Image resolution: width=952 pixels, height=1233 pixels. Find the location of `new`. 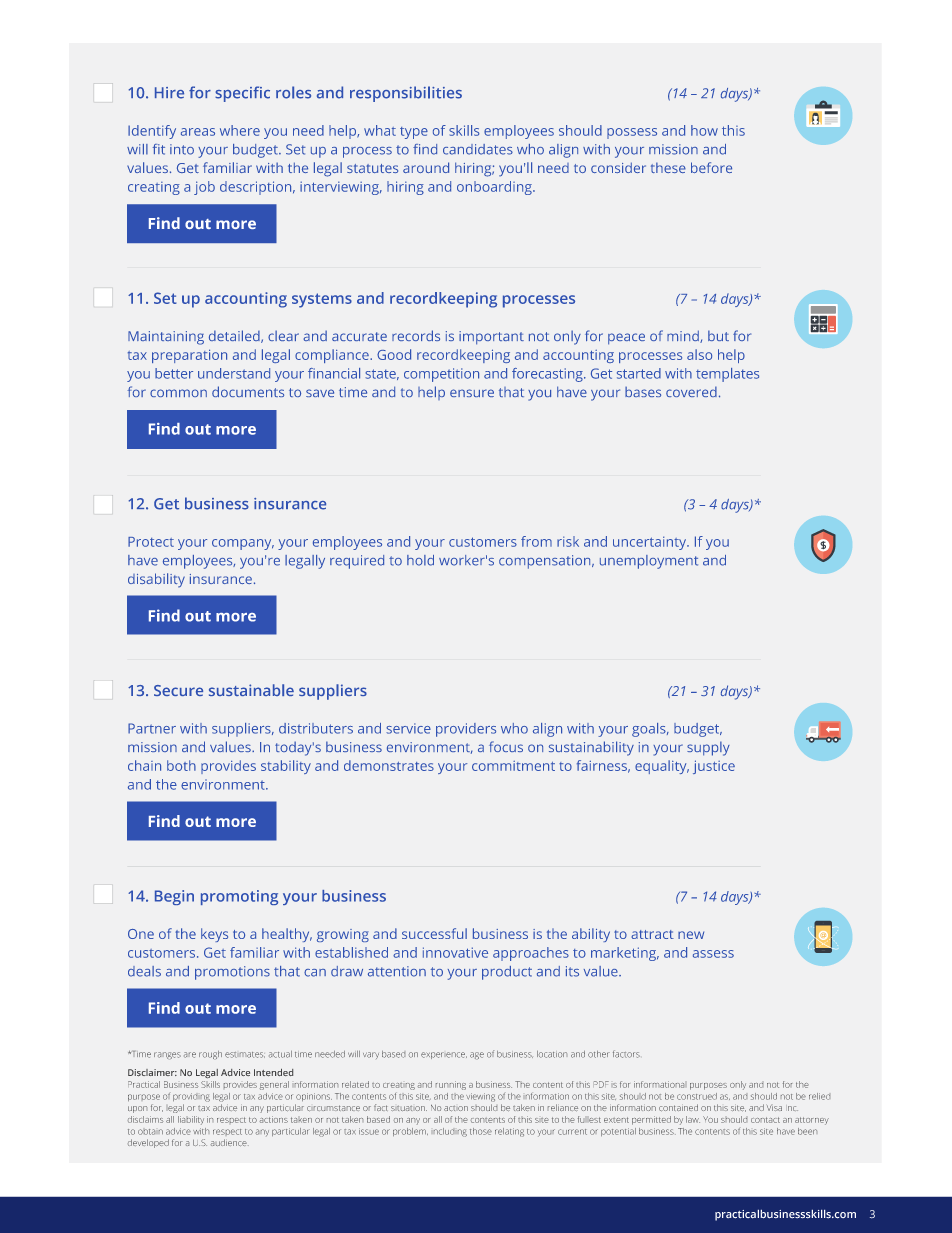

new is located at coordinates (691, 935).
